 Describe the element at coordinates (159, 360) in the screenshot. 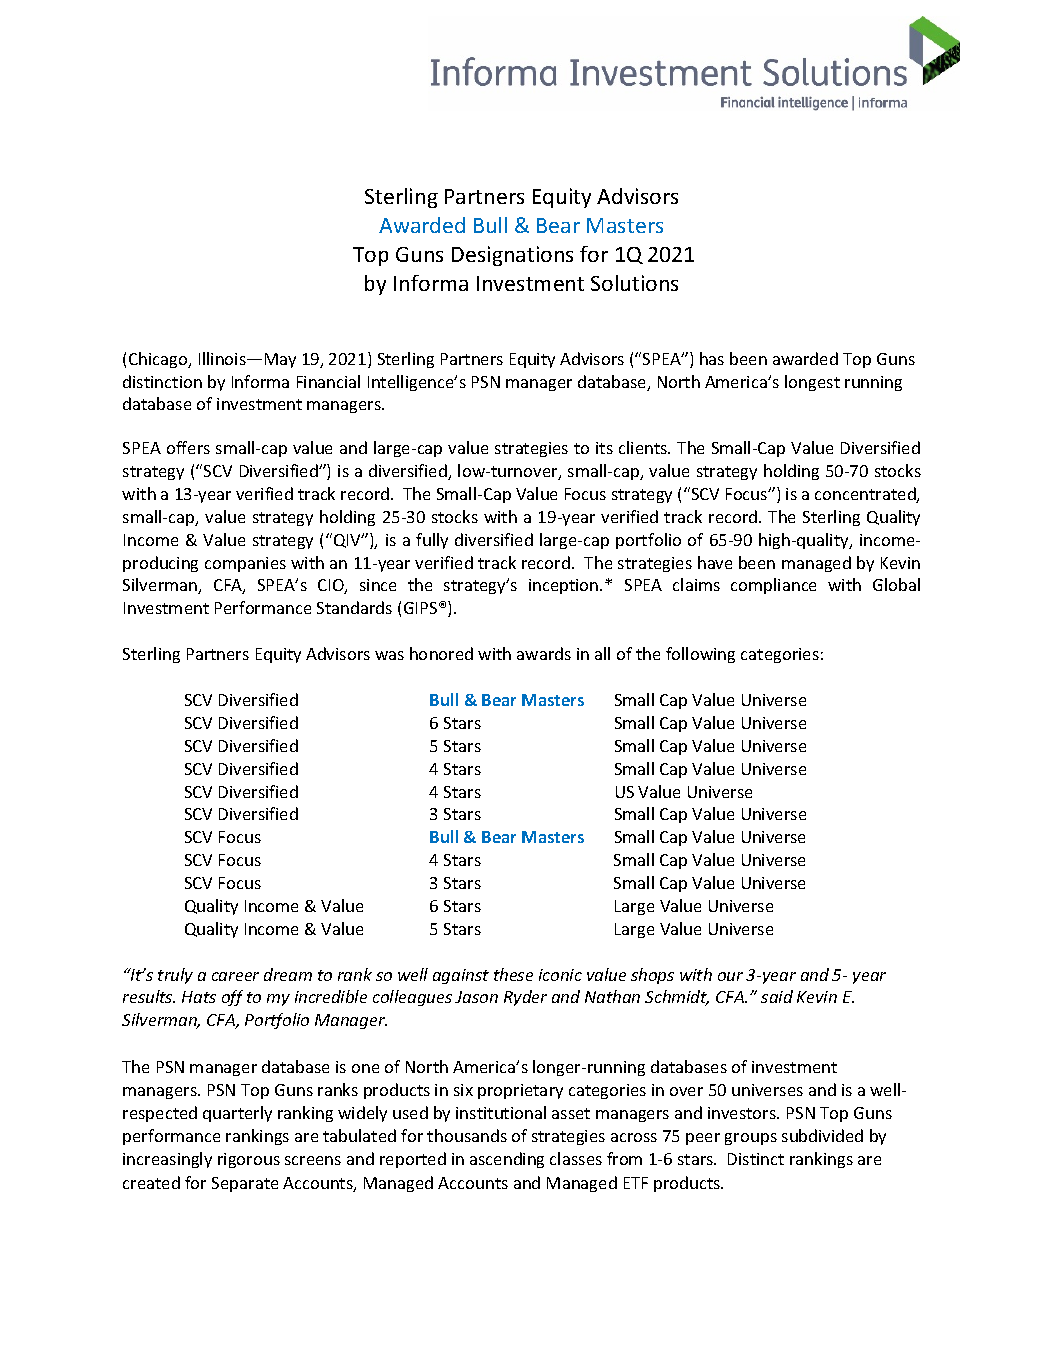

I see `Chicago` at that location.
